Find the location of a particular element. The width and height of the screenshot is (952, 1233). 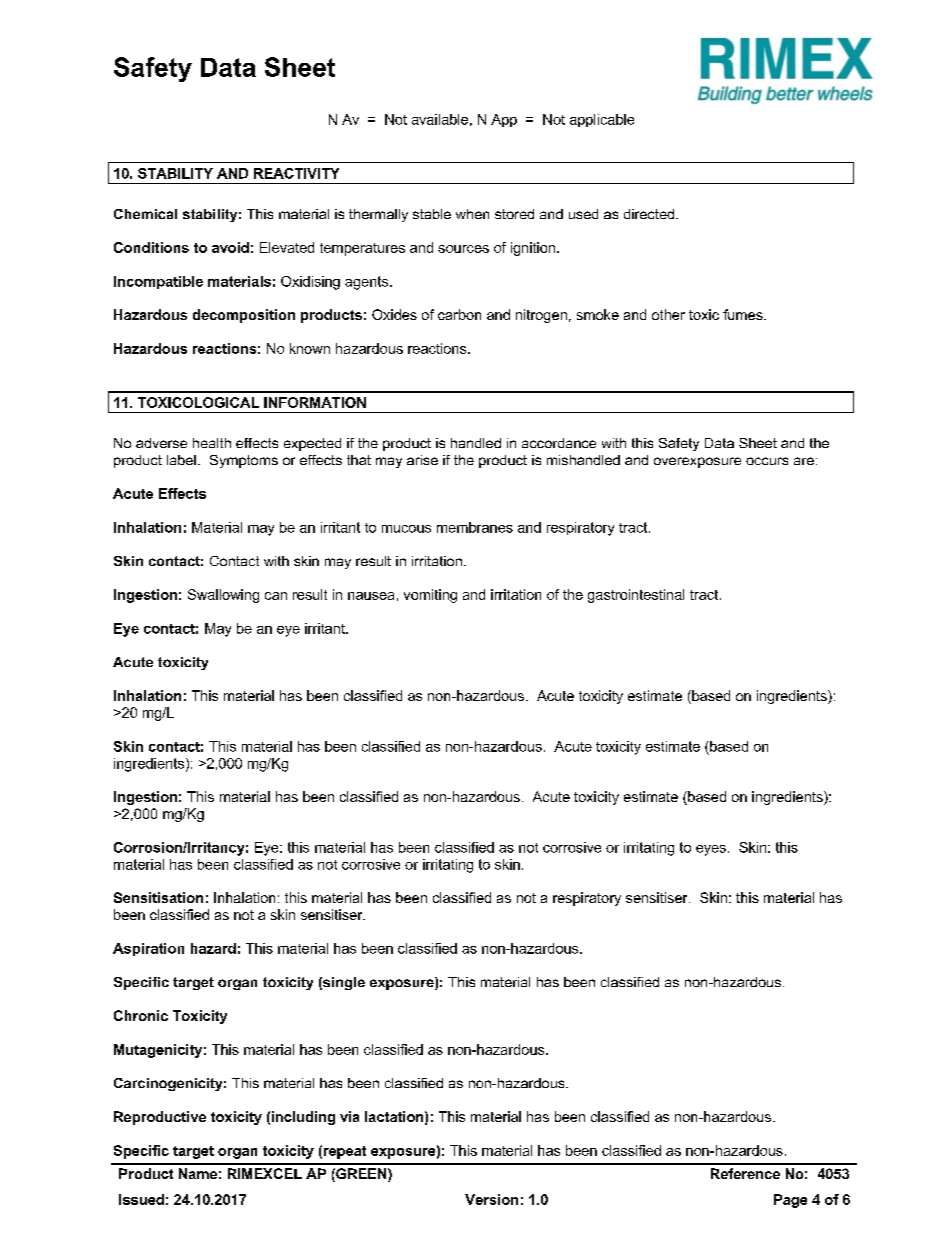

gastrointestinal is located at coordinates (636, 596).
